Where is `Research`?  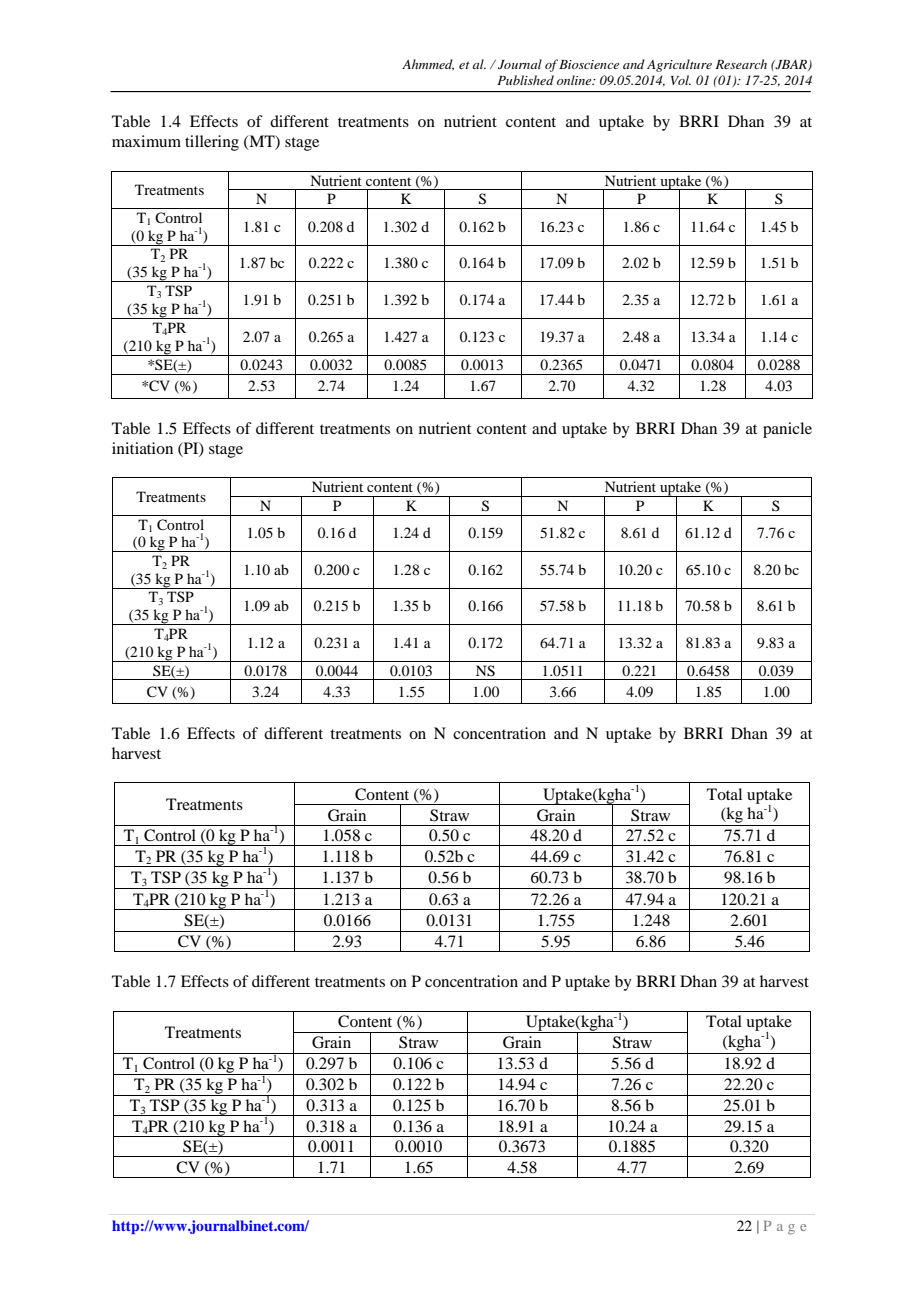 Research is located at coordinates (741, 64).
